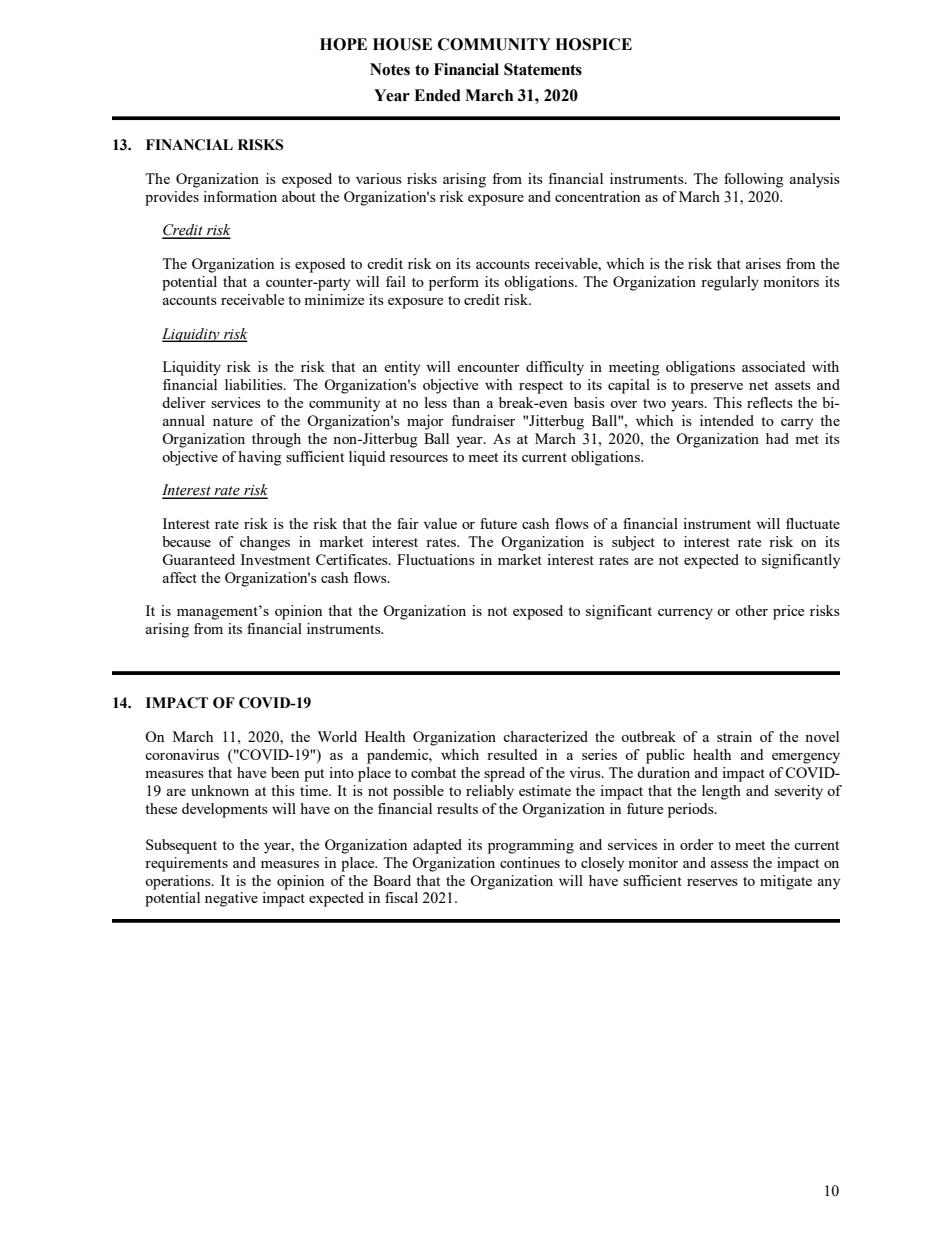 This document has width=952, height=1233. I want to click on Statements, so click(543, 69).
